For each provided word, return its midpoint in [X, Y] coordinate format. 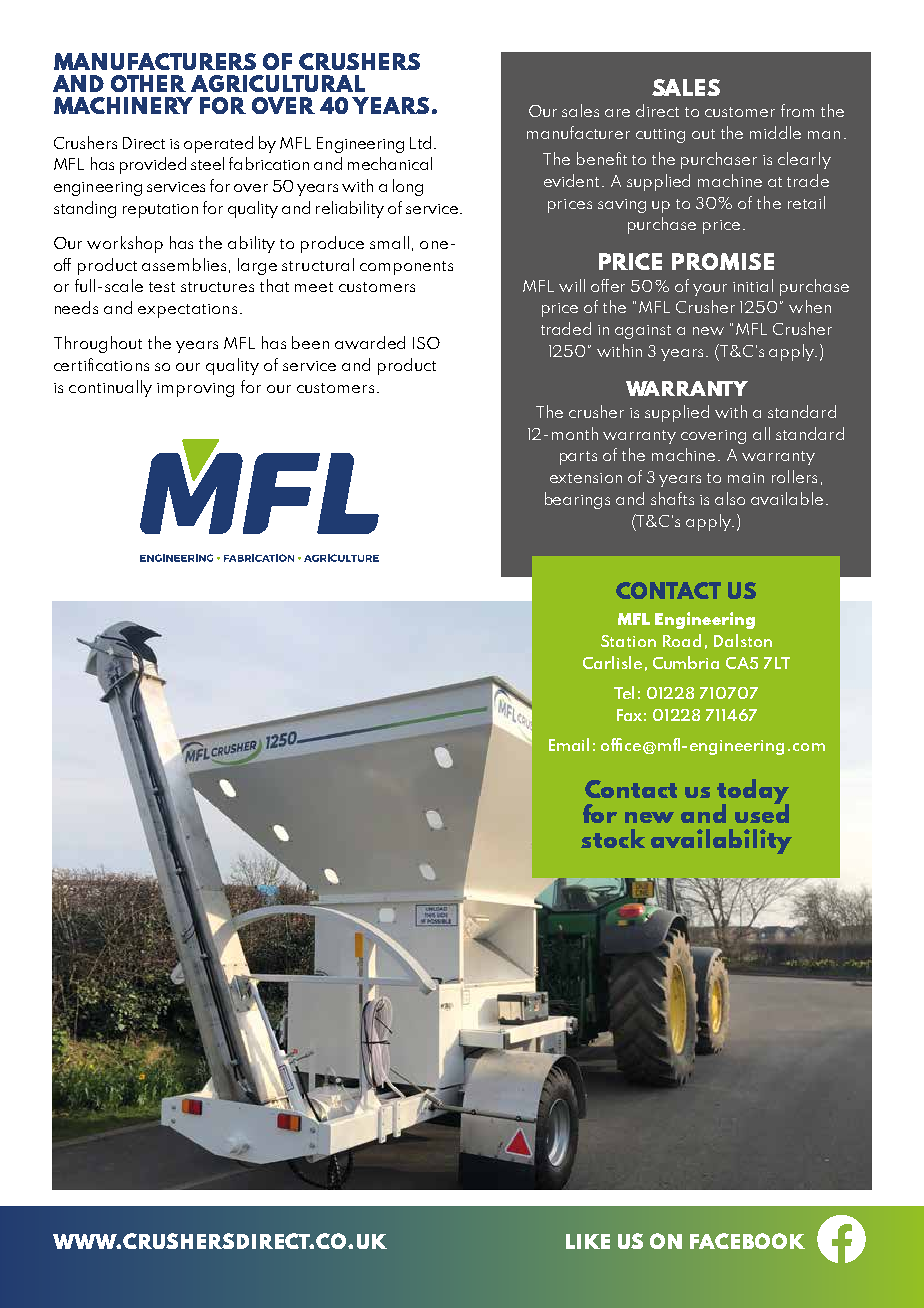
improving [195, 390]
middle [775, 132]
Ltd [420, 142]
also [730, 498]
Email [569, 744]
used [762, 812]
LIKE [588, 1241]
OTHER [148, 83]
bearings [577, 500]
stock [613, 838]
